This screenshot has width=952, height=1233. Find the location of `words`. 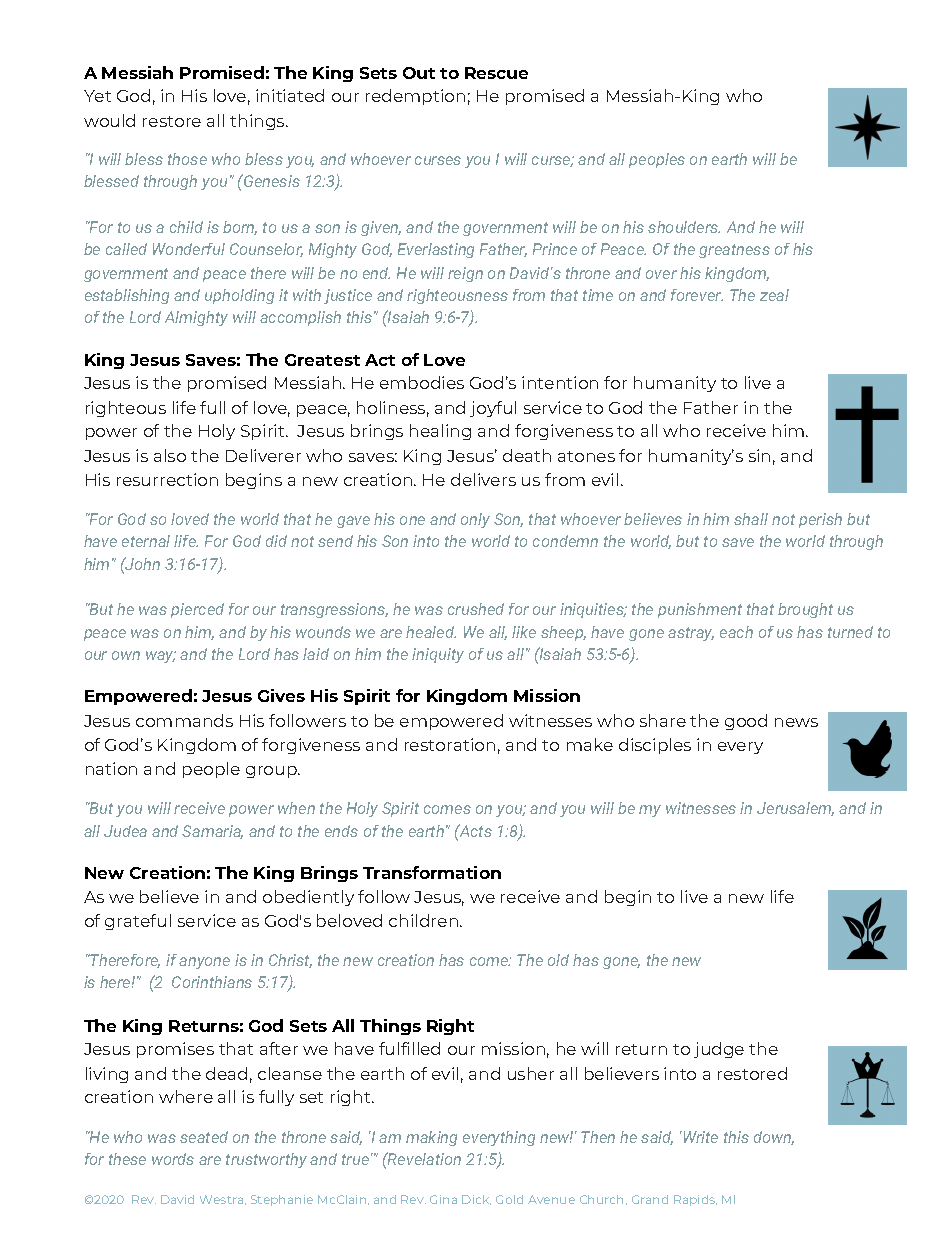

words is located at coordinates (173, 1159).
